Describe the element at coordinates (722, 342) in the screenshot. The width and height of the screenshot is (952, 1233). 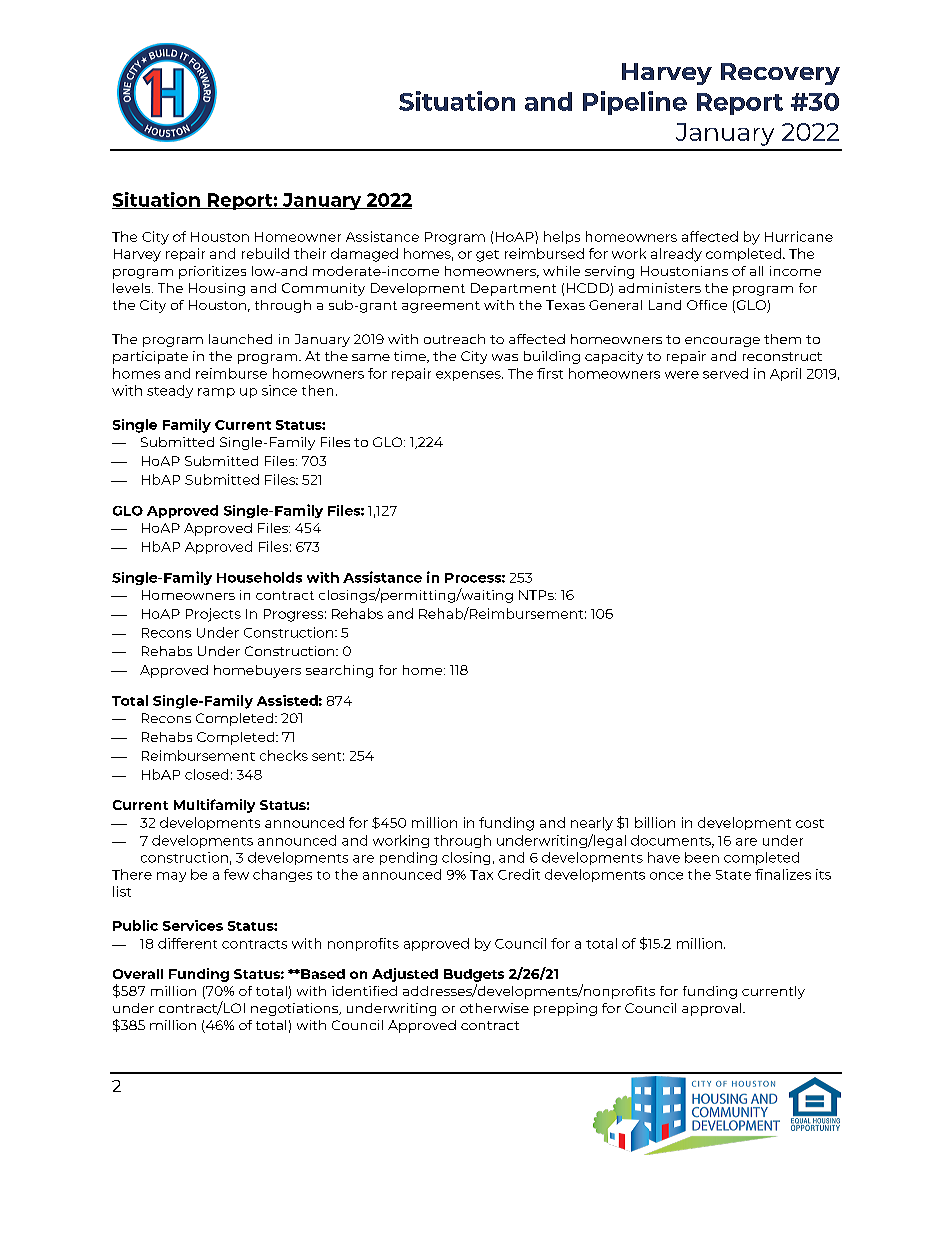
I see `encourage` at that location.
